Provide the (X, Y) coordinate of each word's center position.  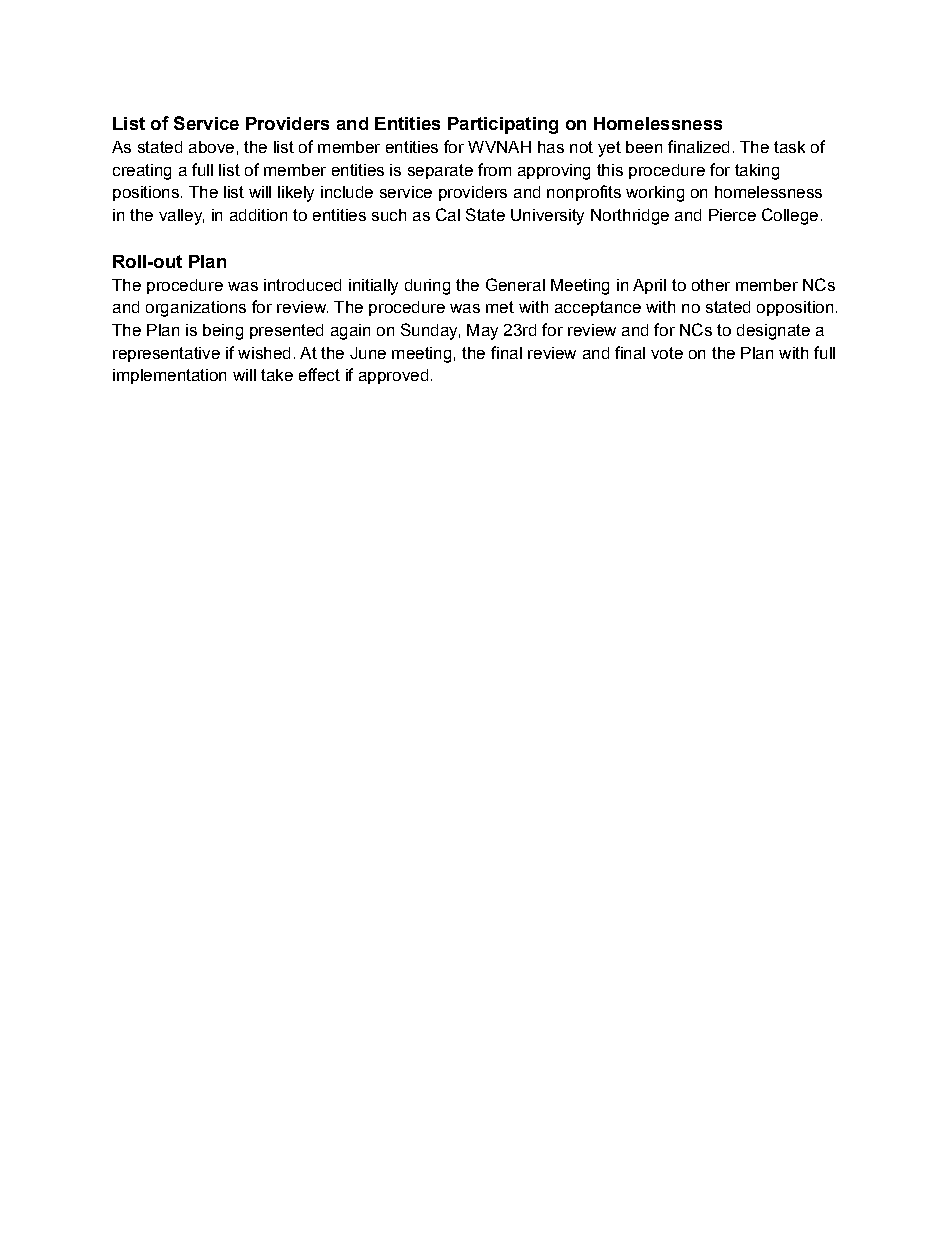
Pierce (732, 215)
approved (393, 376)
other (711, 285)
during (427, 287)
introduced (302, 285)
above (211, 147)
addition (258, 215)
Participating (503, 125)
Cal (448, 214)
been (644, 147)
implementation (169, 376)
